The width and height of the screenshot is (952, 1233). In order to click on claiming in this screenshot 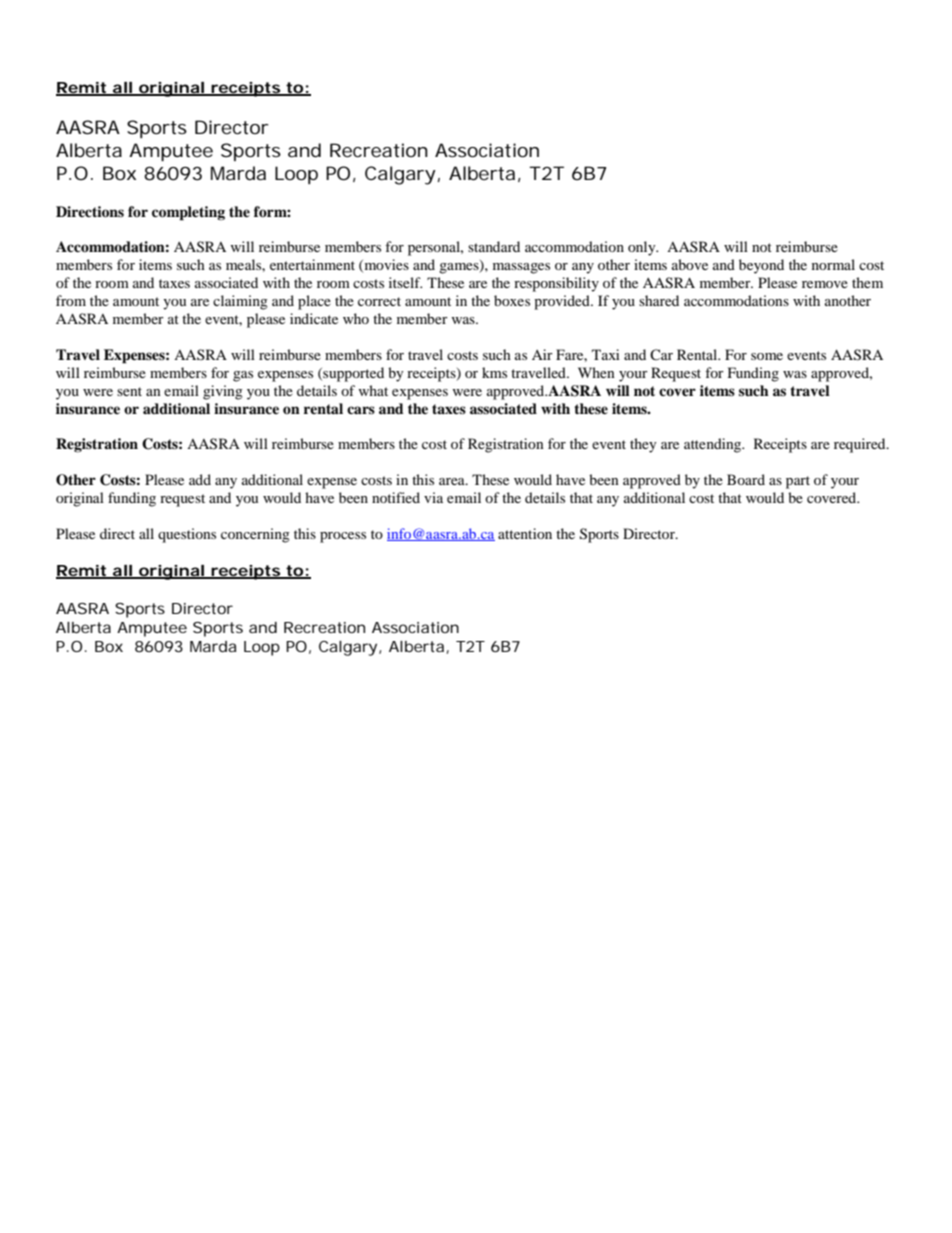, I will do `click(240, 302)`.
